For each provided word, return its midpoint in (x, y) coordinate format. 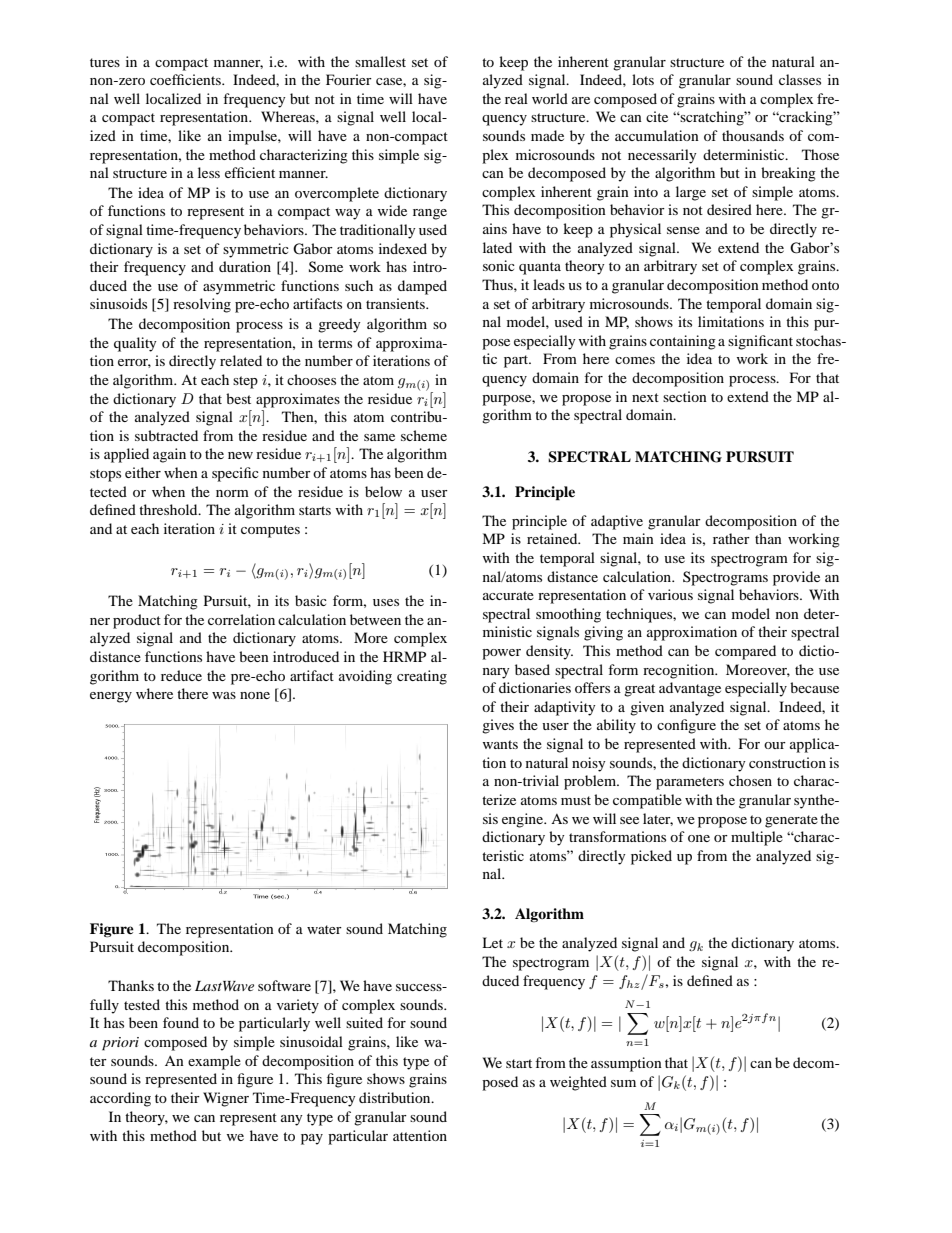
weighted (578, 1083)
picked (651, 857)
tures (105, 62)
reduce (181, 675)
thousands (753, 135)
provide (796, 578)
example (214, 1062)
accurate (508, 595)
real (516, 98)
